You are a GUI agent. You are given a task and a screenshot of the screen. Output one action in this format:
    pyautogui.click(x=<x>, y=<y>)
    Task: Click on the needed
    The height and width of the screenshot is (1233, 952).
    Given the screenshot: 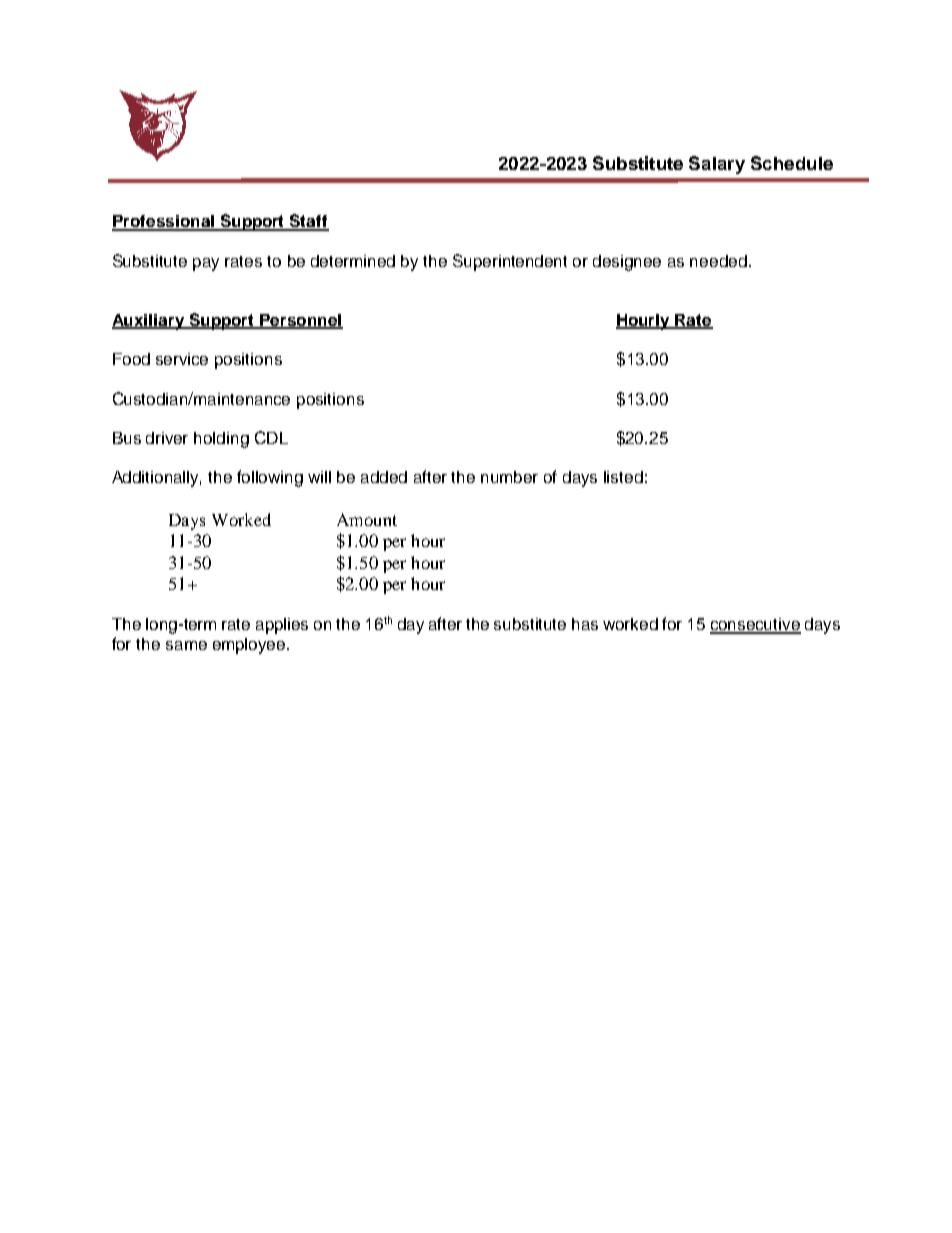 What is the action you would take?
    pyautogui.click(x=718, y=261)
